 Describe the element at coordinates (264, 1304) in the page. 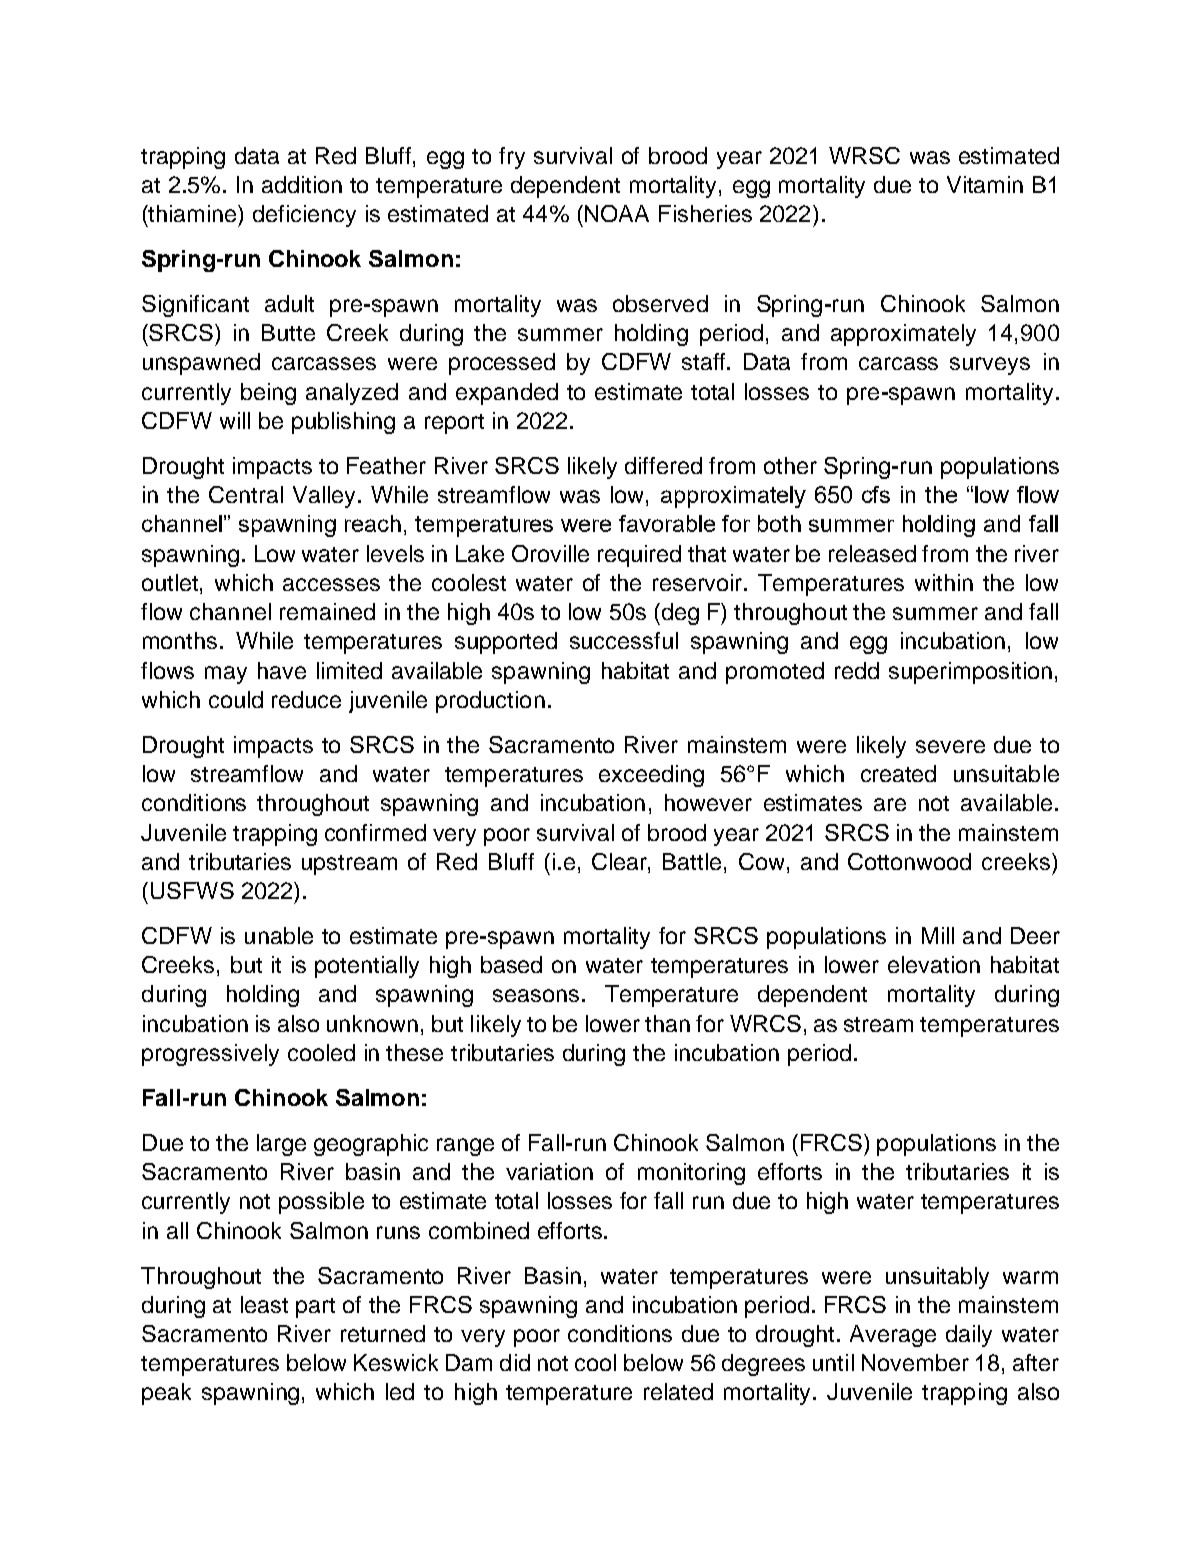

I see `least` at that location.
